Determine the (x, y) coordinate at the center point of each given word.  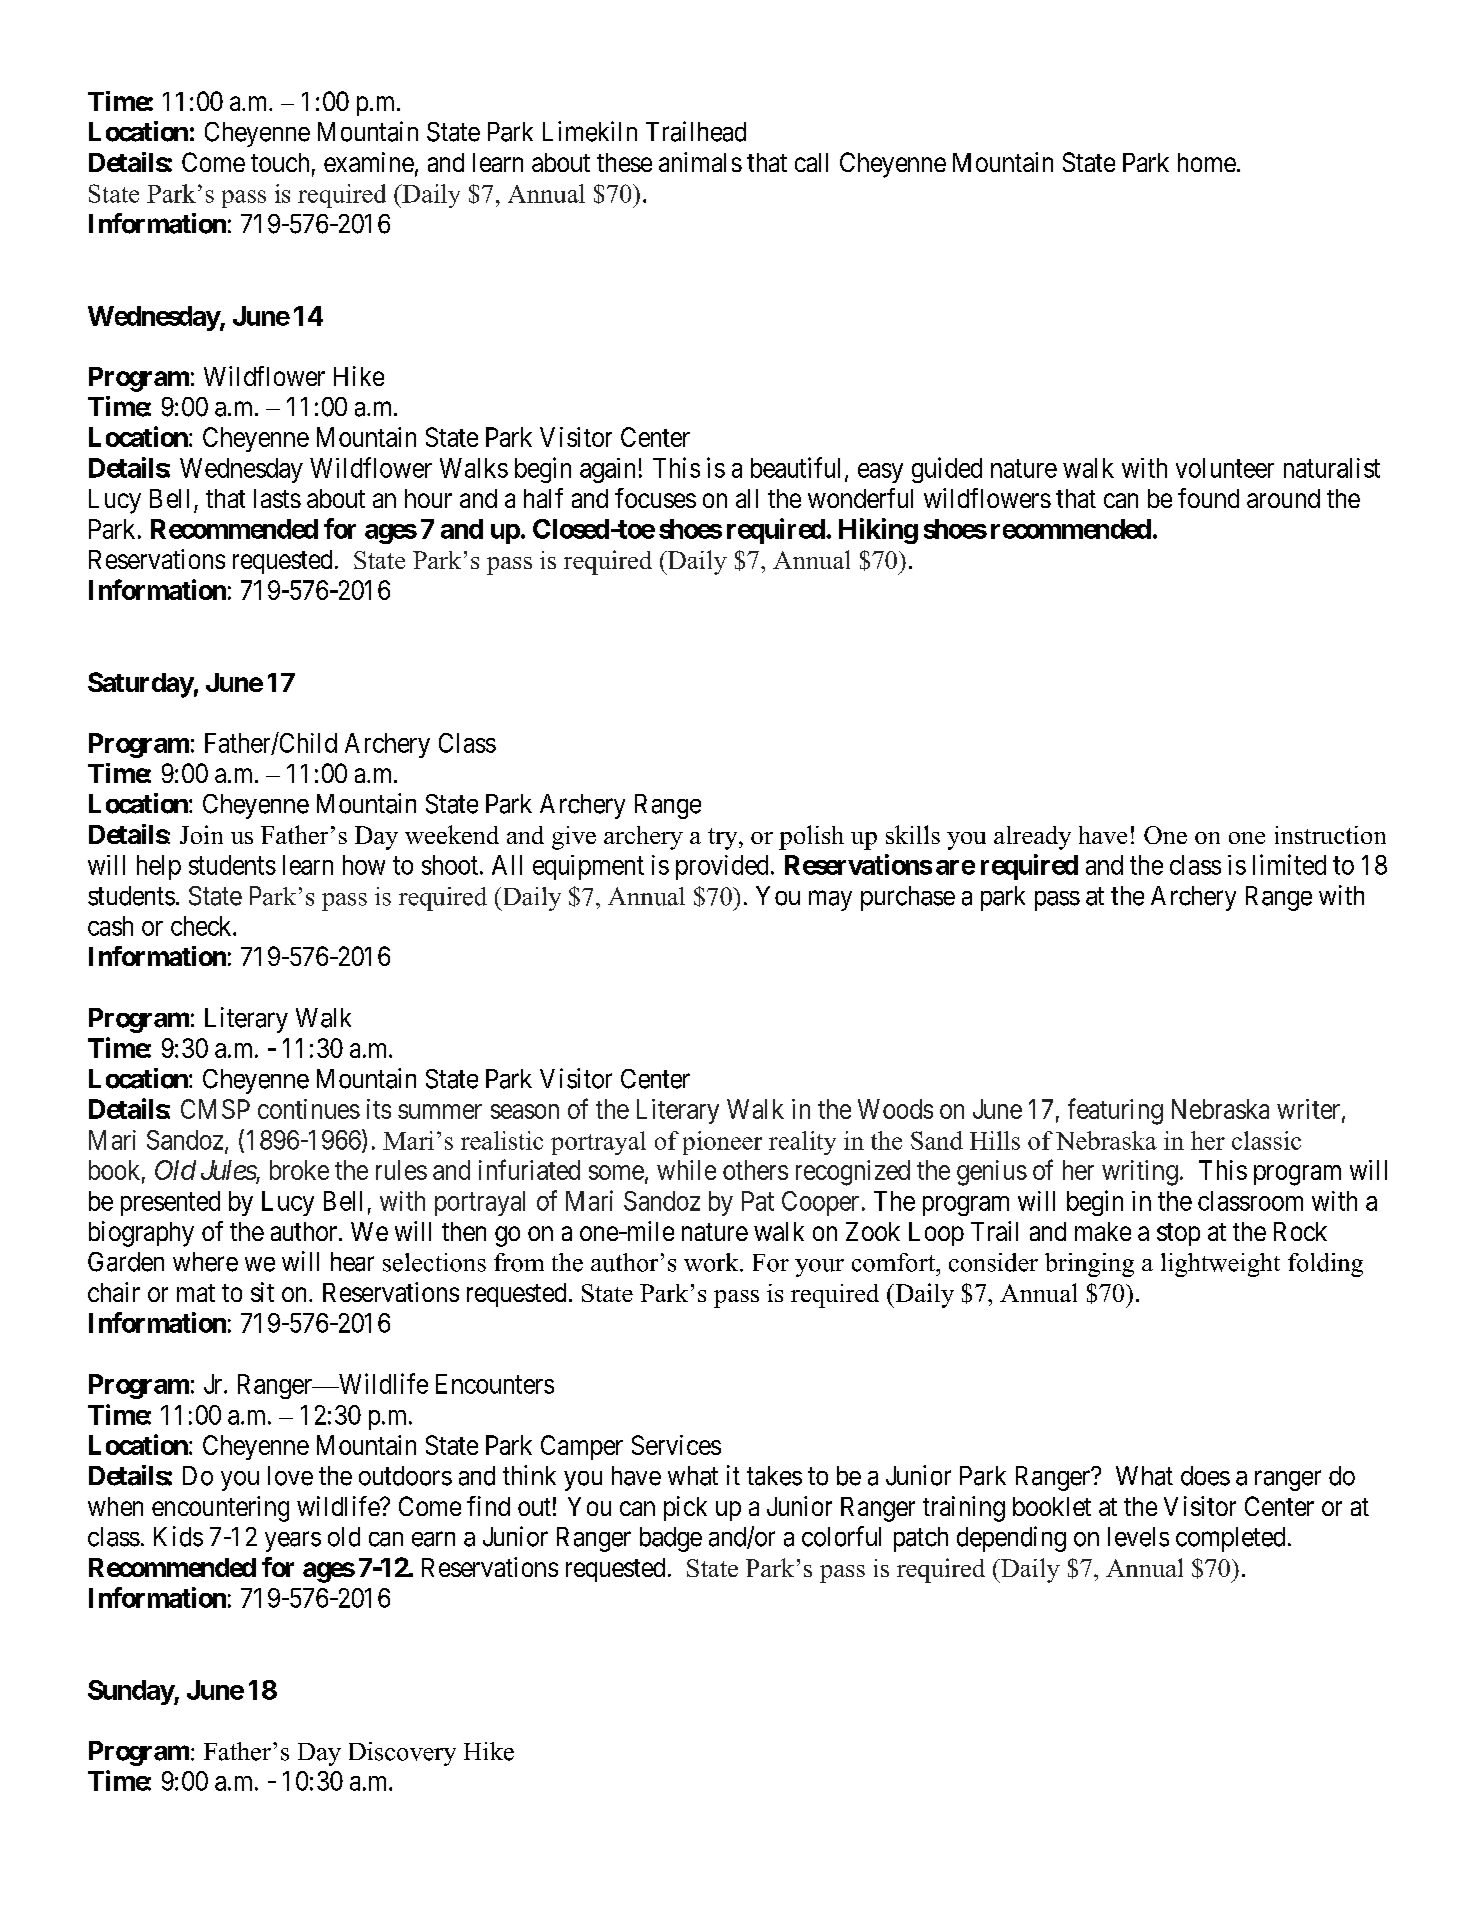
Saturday (141, 685)
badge (671, 1539)
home (1207, 162)
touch (280, 162)
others (755, 1170)
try (724, 839)
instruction (1330, 835)
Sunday (131, 1692)
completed (1230, 1539)
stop (1178, 1234)
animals (700, 162)
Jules (229, 1171)
